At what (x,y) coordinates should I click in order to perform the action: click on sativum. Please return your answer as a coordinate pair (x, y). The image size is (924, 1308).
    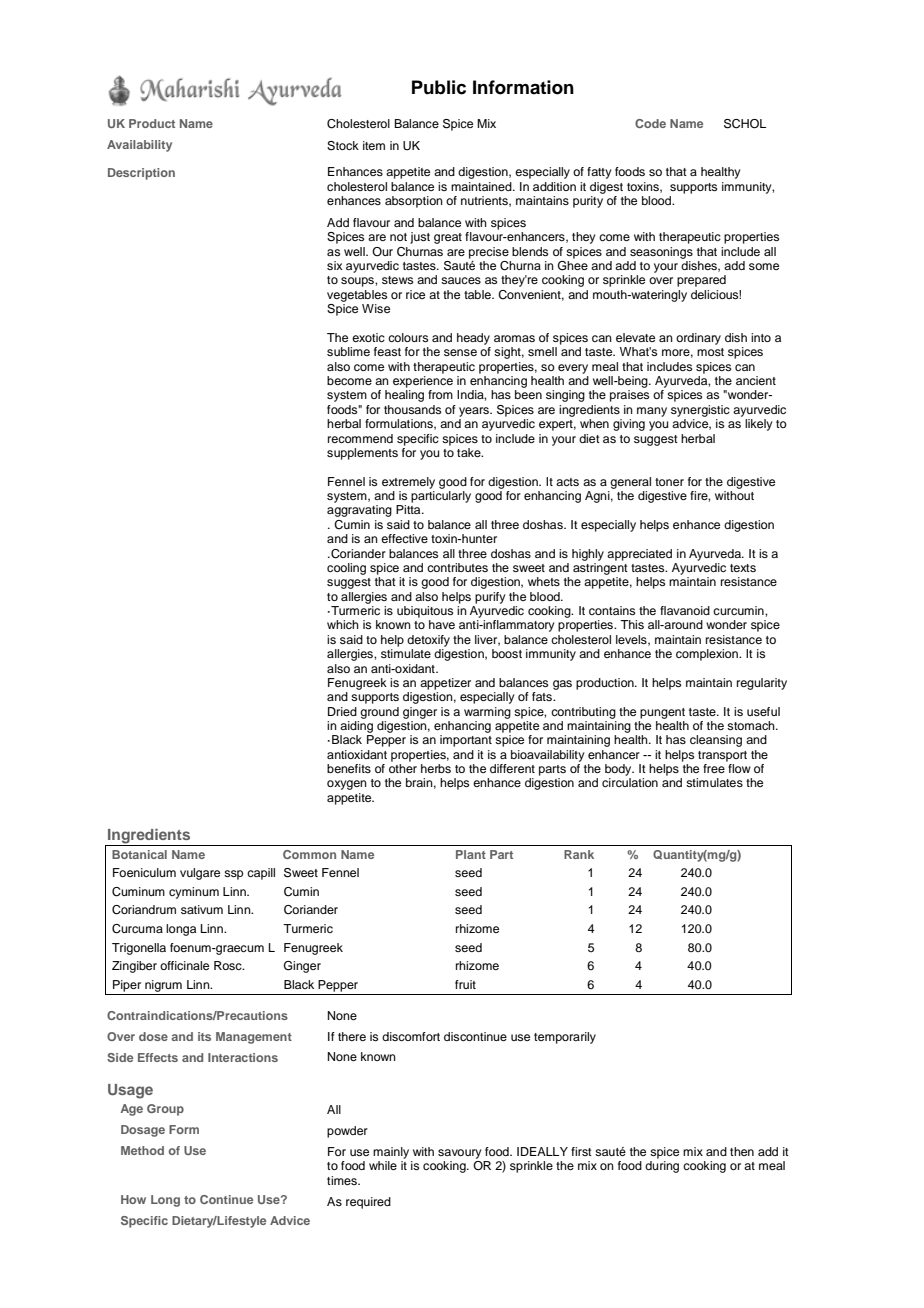
    Looking at the image, I should click on (202, 909).
